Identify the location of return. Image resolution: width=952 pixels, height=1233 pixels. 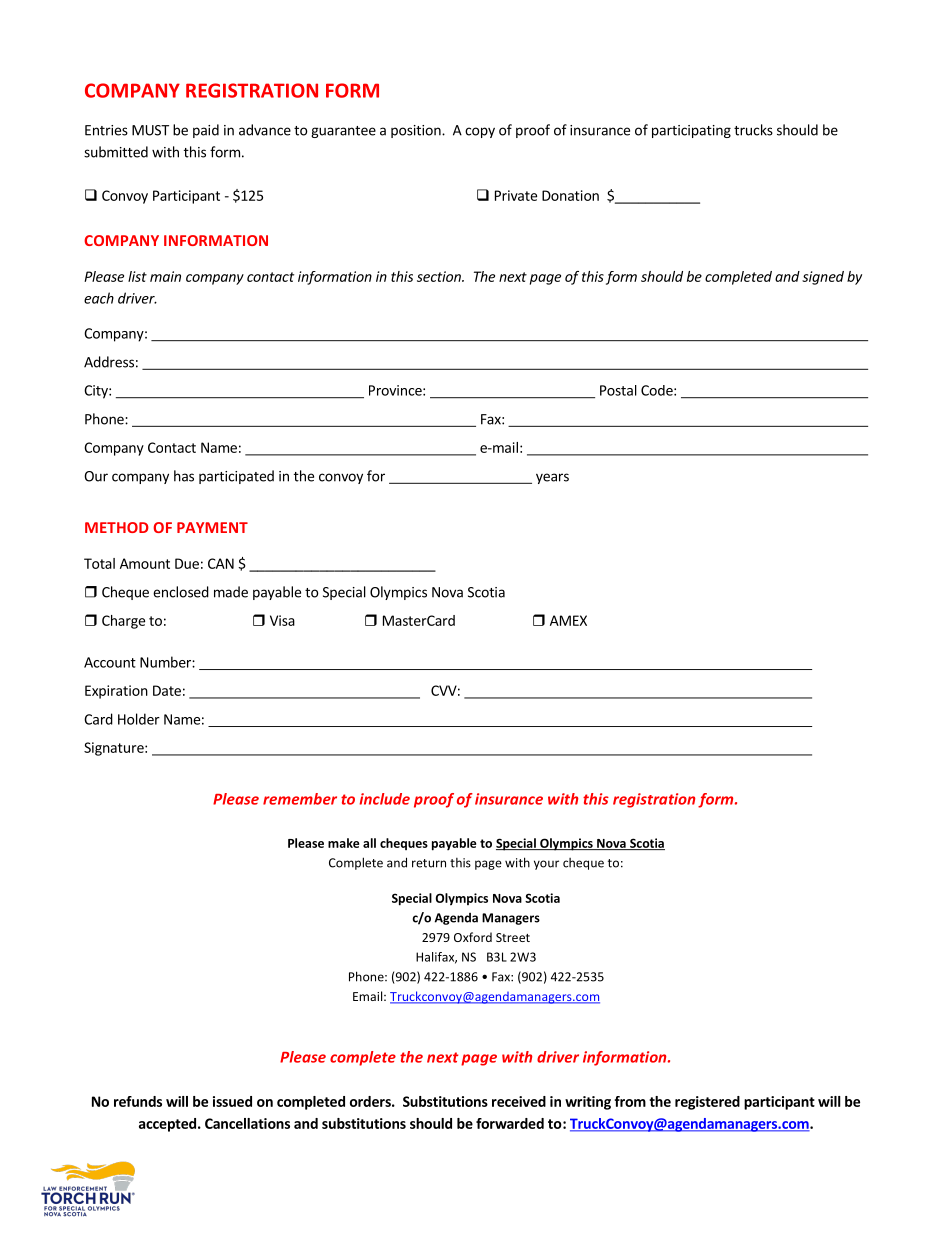
(429, 863).
